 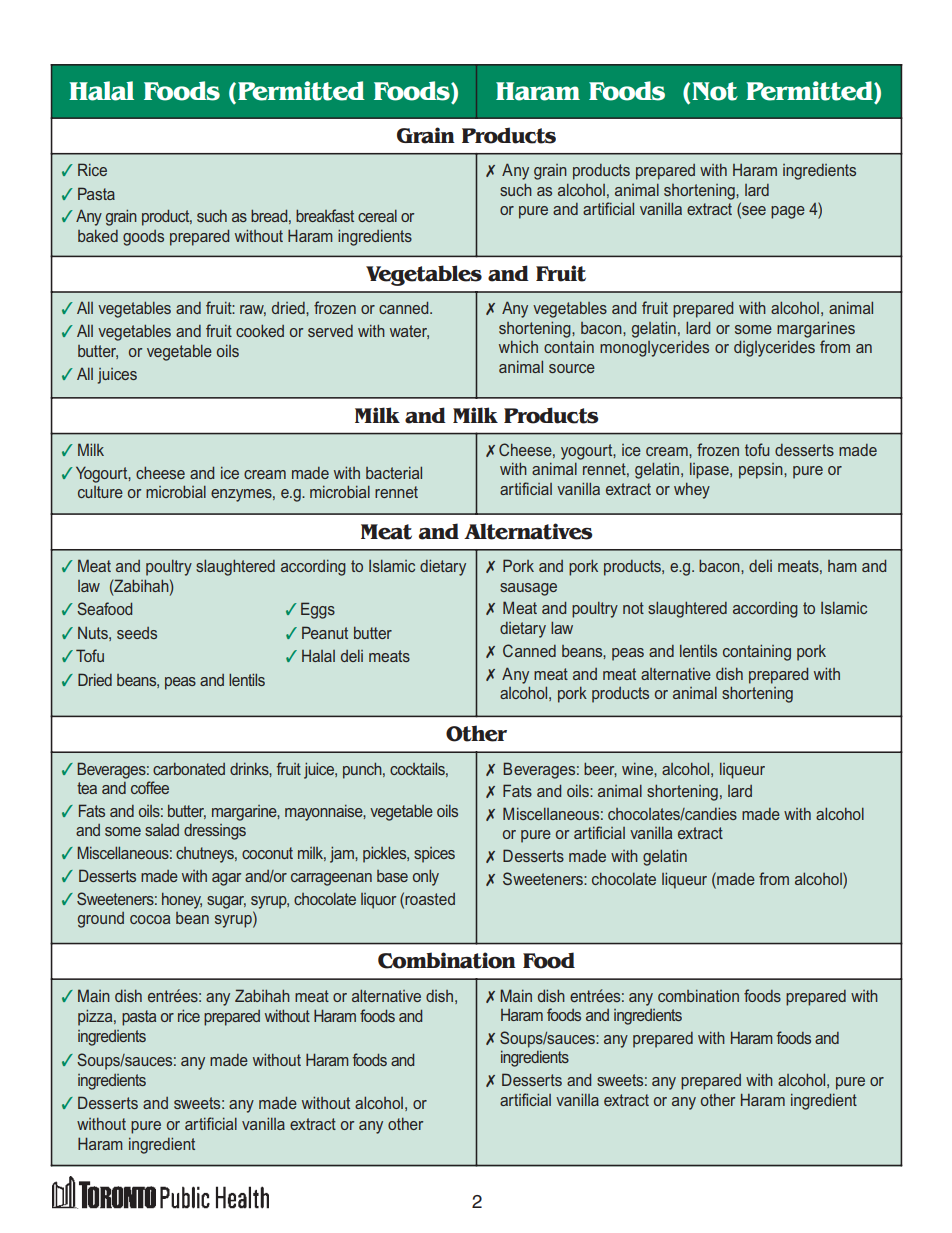 What do you see at coordinates (426, 877) in the document?
I see `only` at bounding box center [426, 877].
